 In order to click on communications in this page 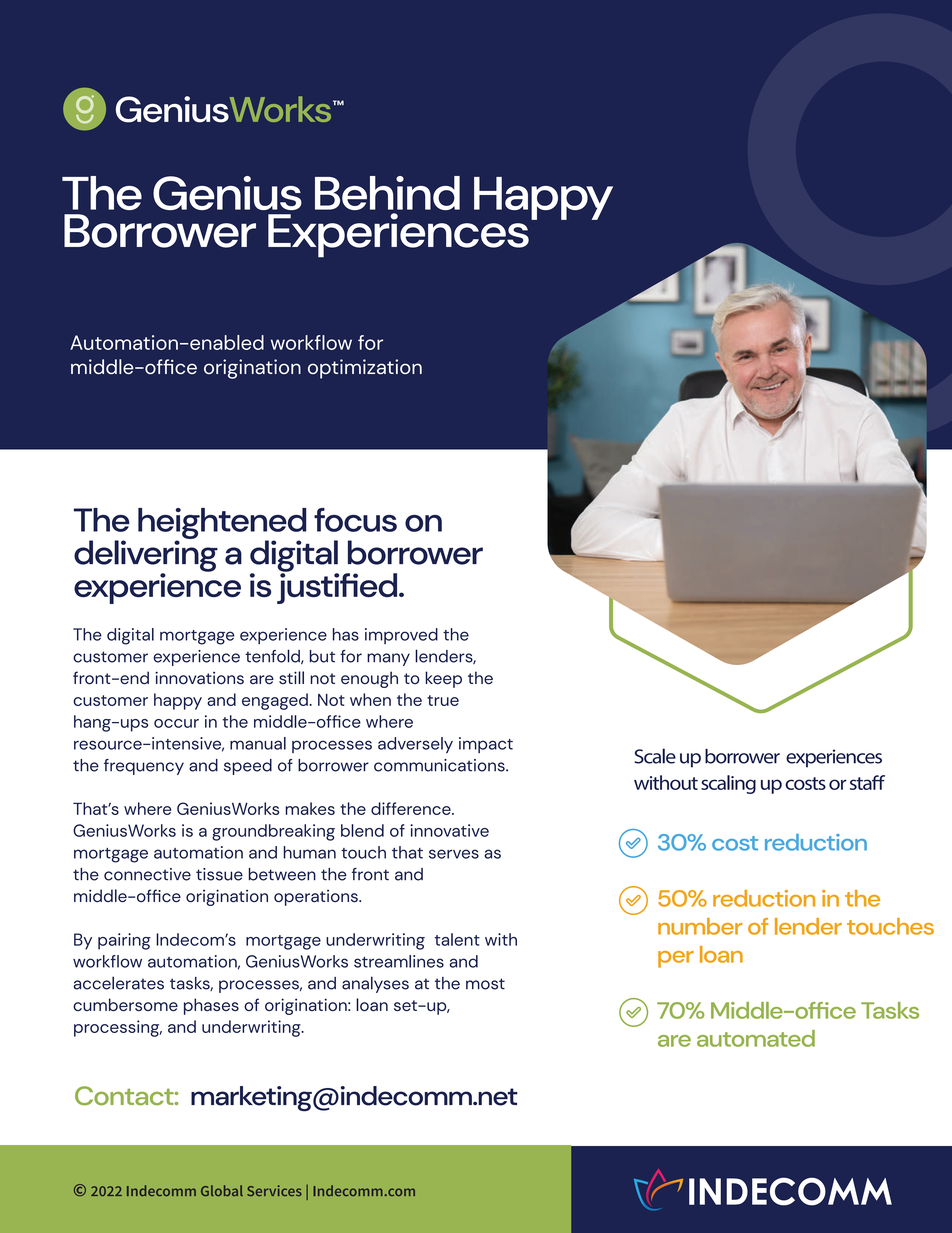, I will do `click(440, 765)`.
